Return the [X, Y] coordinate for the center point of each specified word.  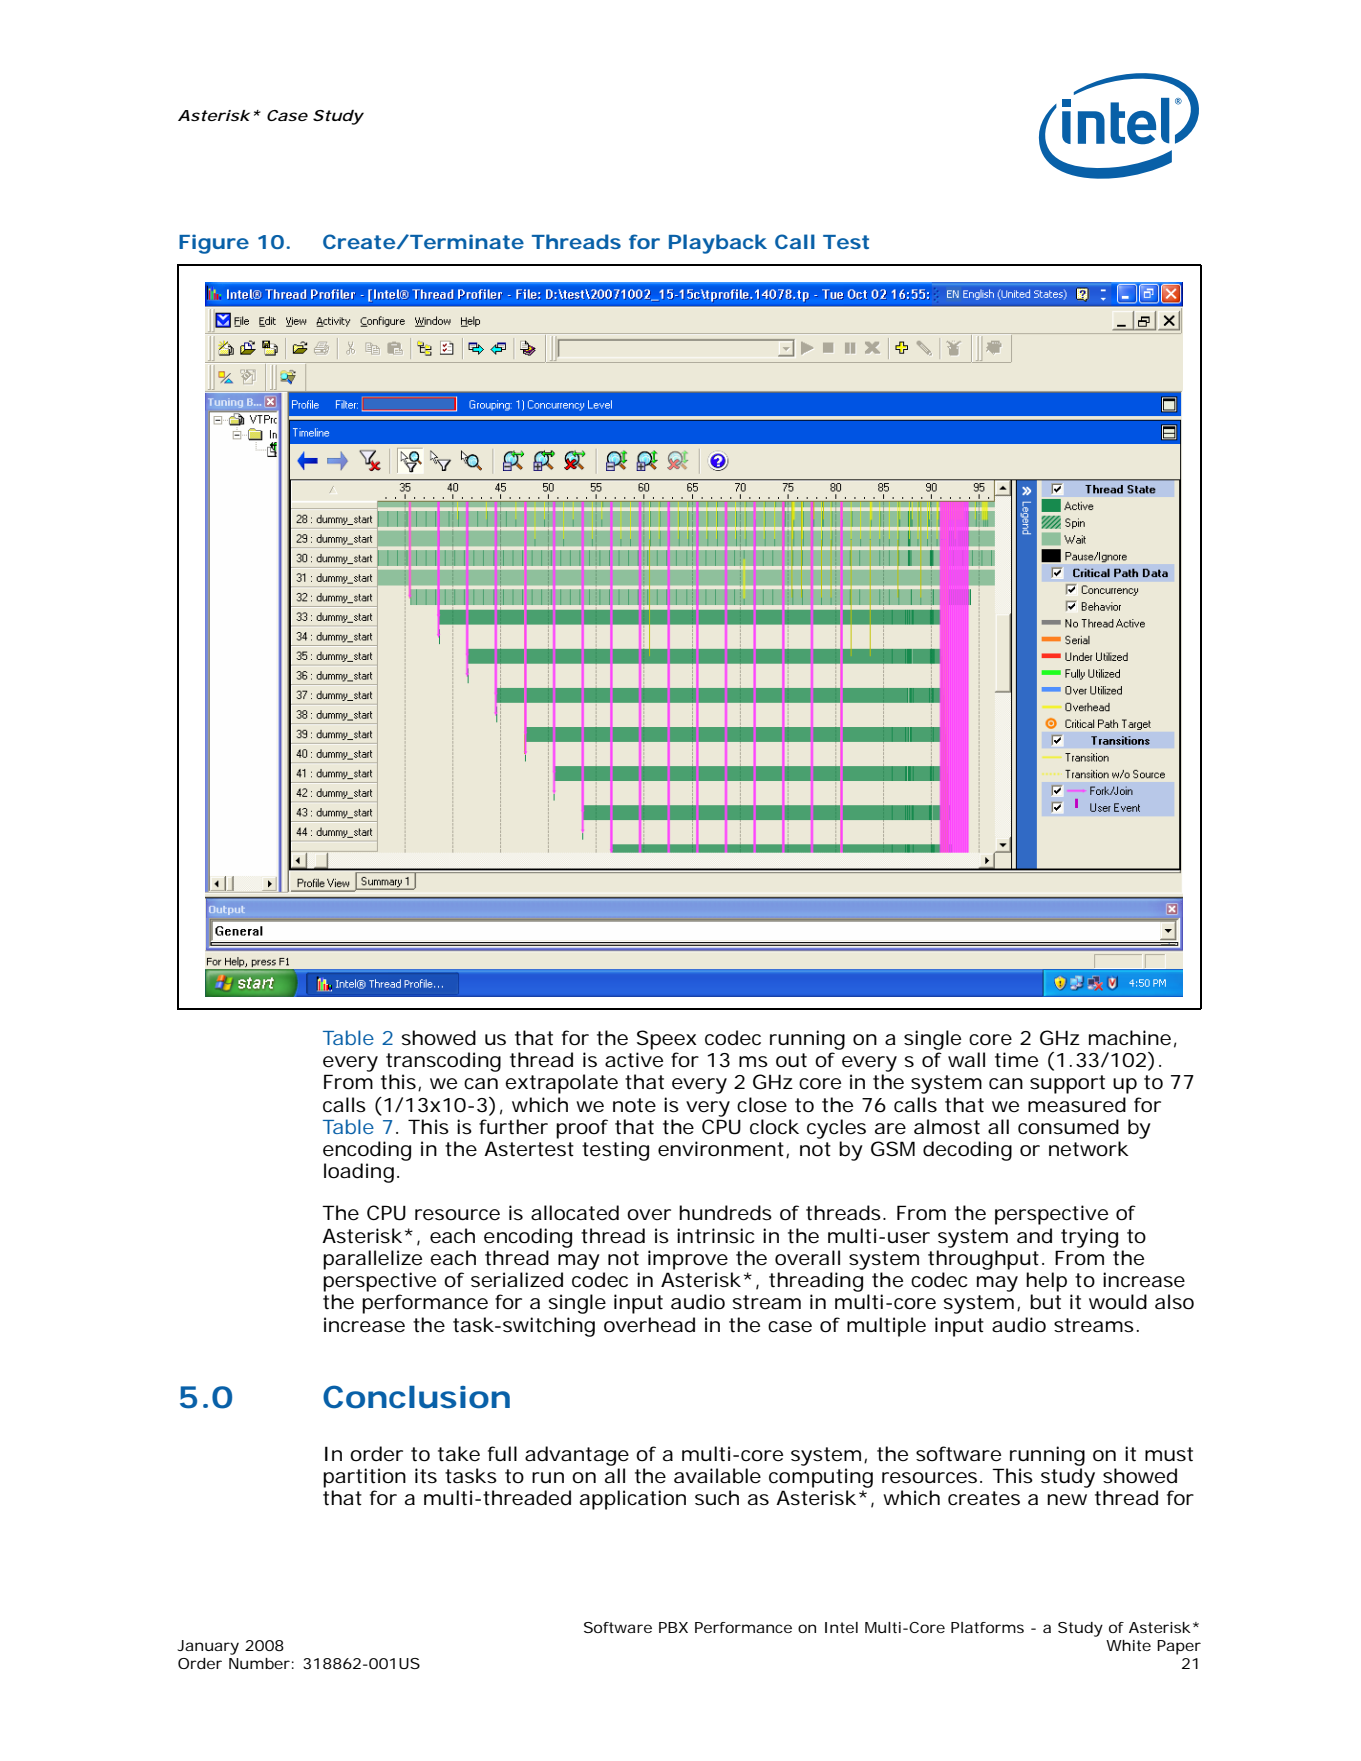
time [1016, 1060]
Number [259, 1663]
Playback [718, 244]
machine [1130, 1038]
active [634, 1060]
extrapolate [561, 1084]
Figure [214, 244]
